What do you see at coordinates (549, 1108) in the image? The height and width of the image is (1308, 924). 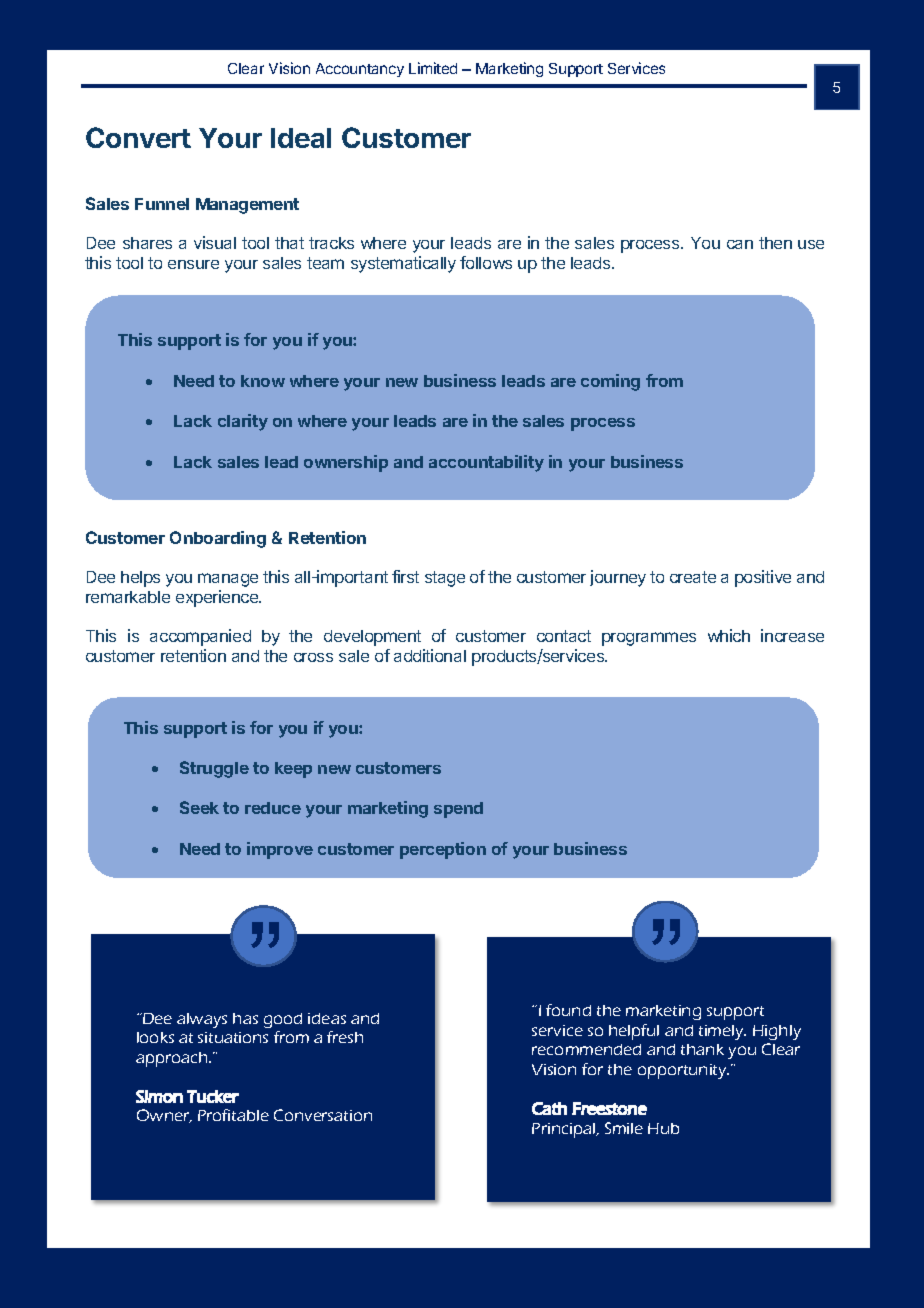 I see `Cath` at bounding box center [549, 1108].
